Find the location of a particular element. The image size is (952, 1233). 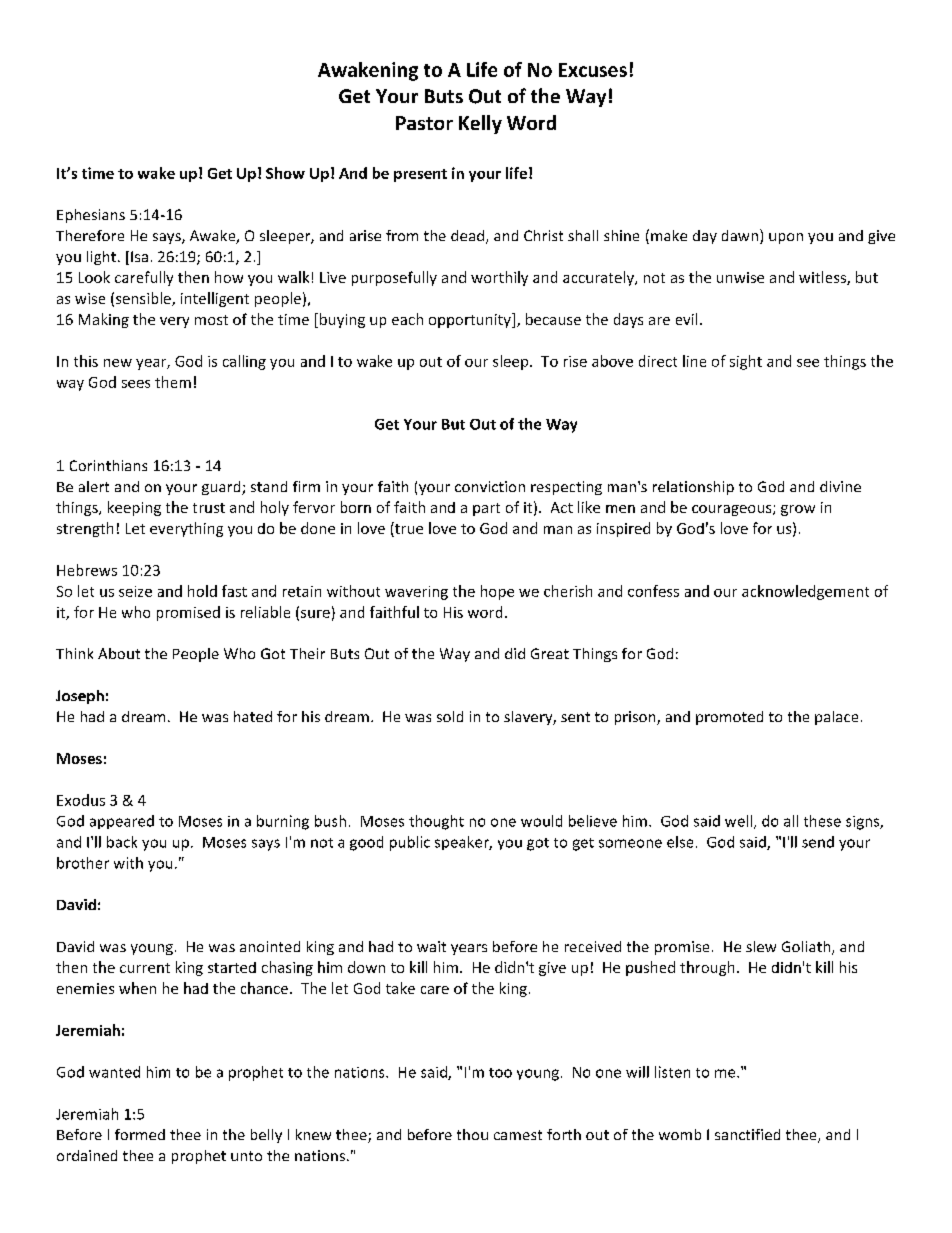

Kelly is located at coordinates (480, 124).
